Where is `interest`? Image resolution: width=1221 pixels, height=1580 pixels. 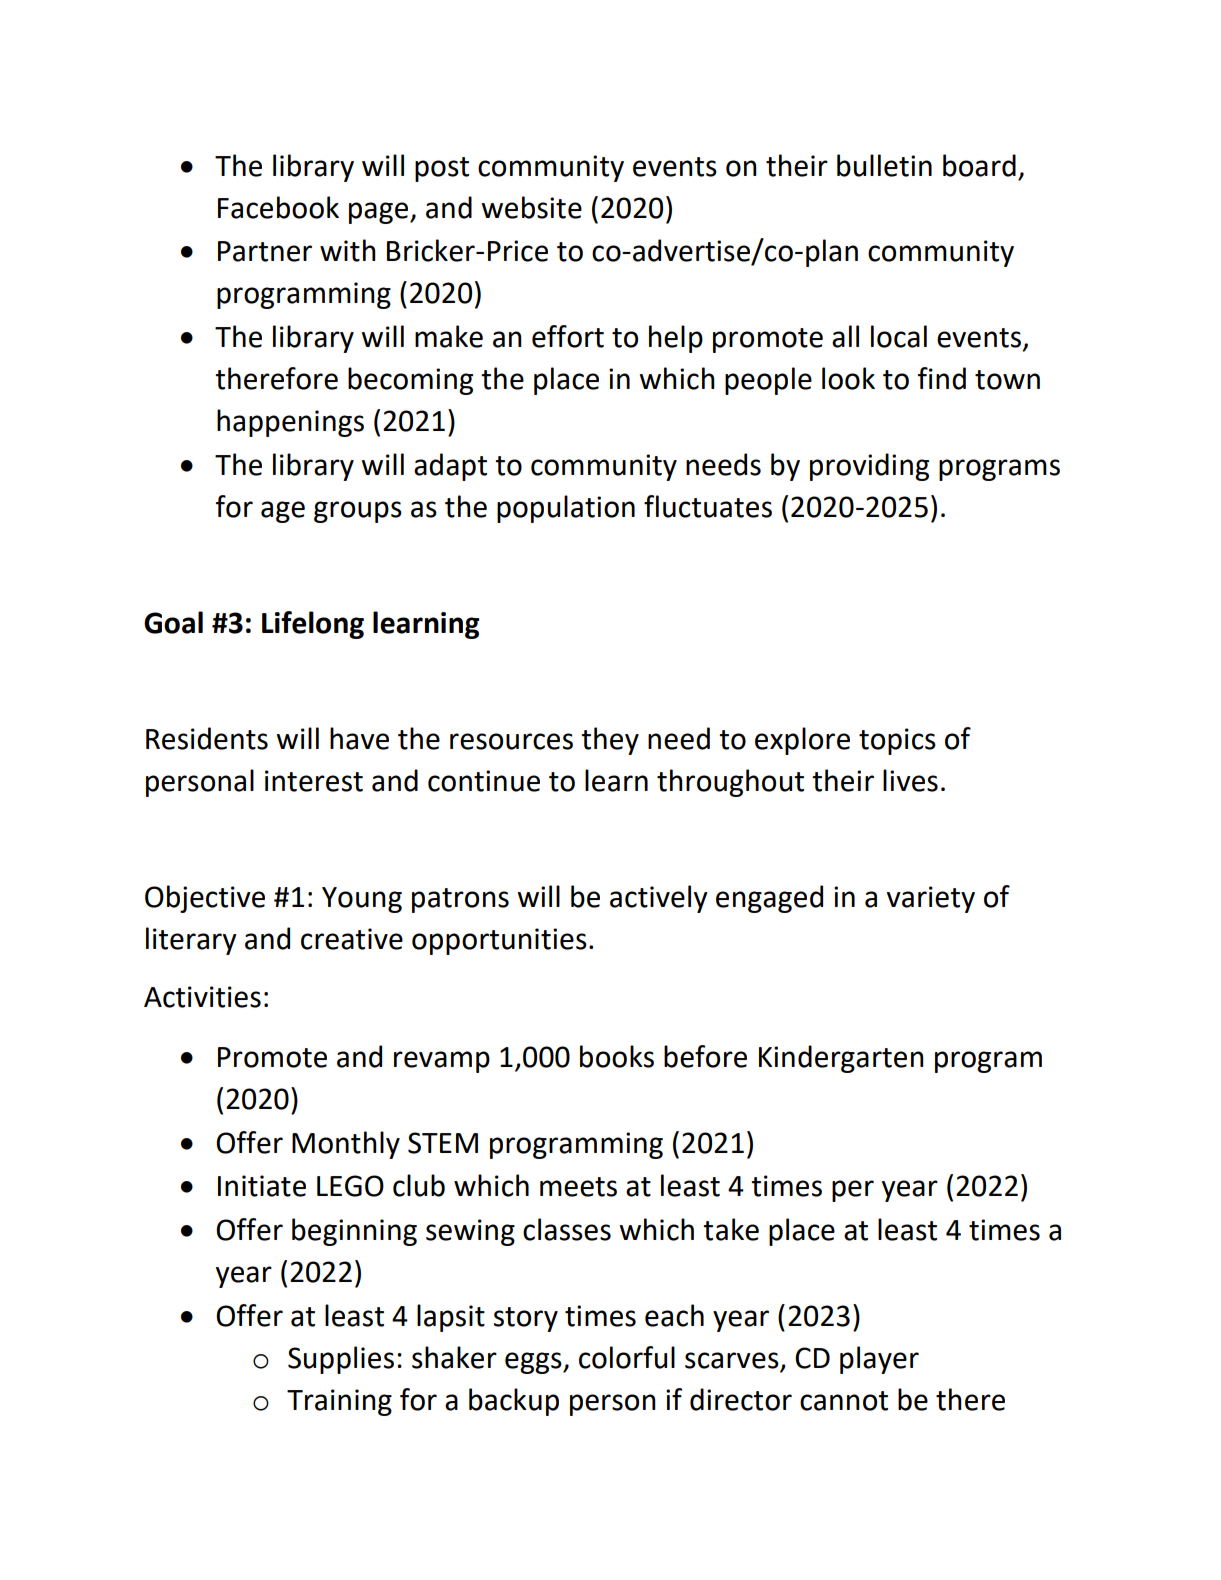
interest is located at coordinates (314, 781).
